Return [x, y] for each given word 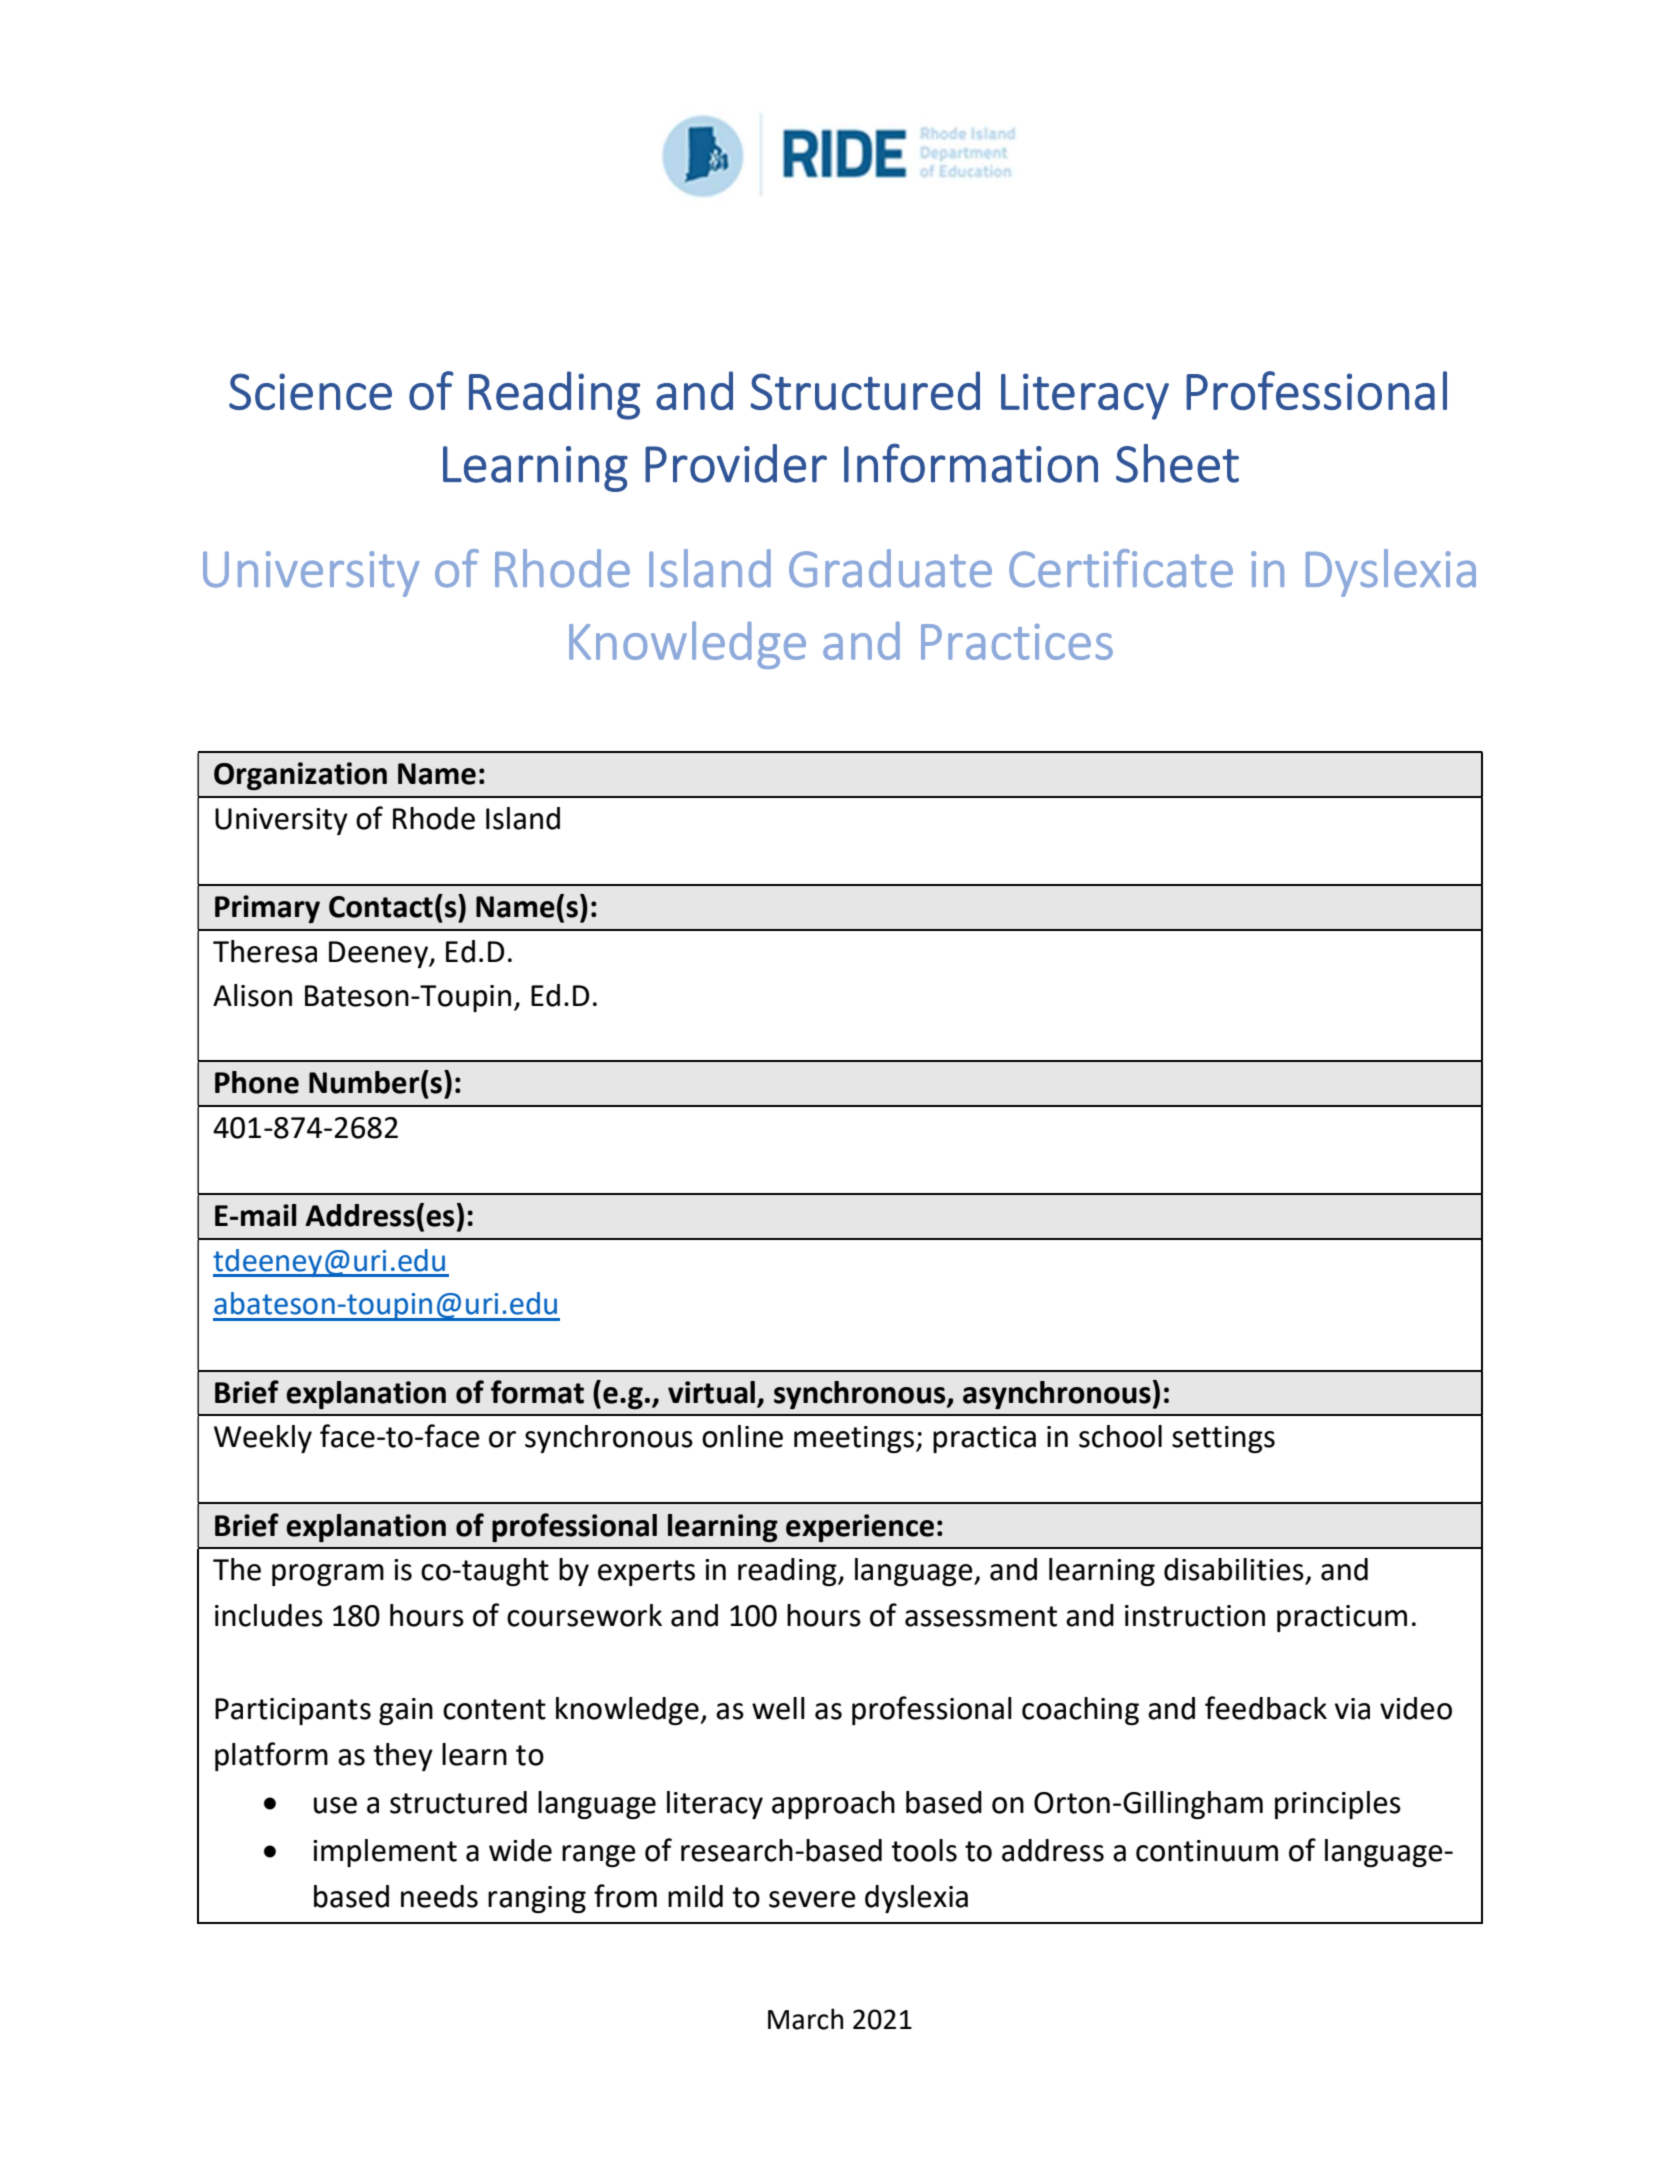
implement [385, 1853]
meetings [854, 1439]
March [805, 2019]
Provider [736, 463]
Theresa [265, 951]
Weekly [263, 1439]
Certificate [1121, 568]
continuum [1207, 1851]
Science [310, 391]
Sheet [1177, 463]
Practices [1017, 642]
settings [1223, 1439]
